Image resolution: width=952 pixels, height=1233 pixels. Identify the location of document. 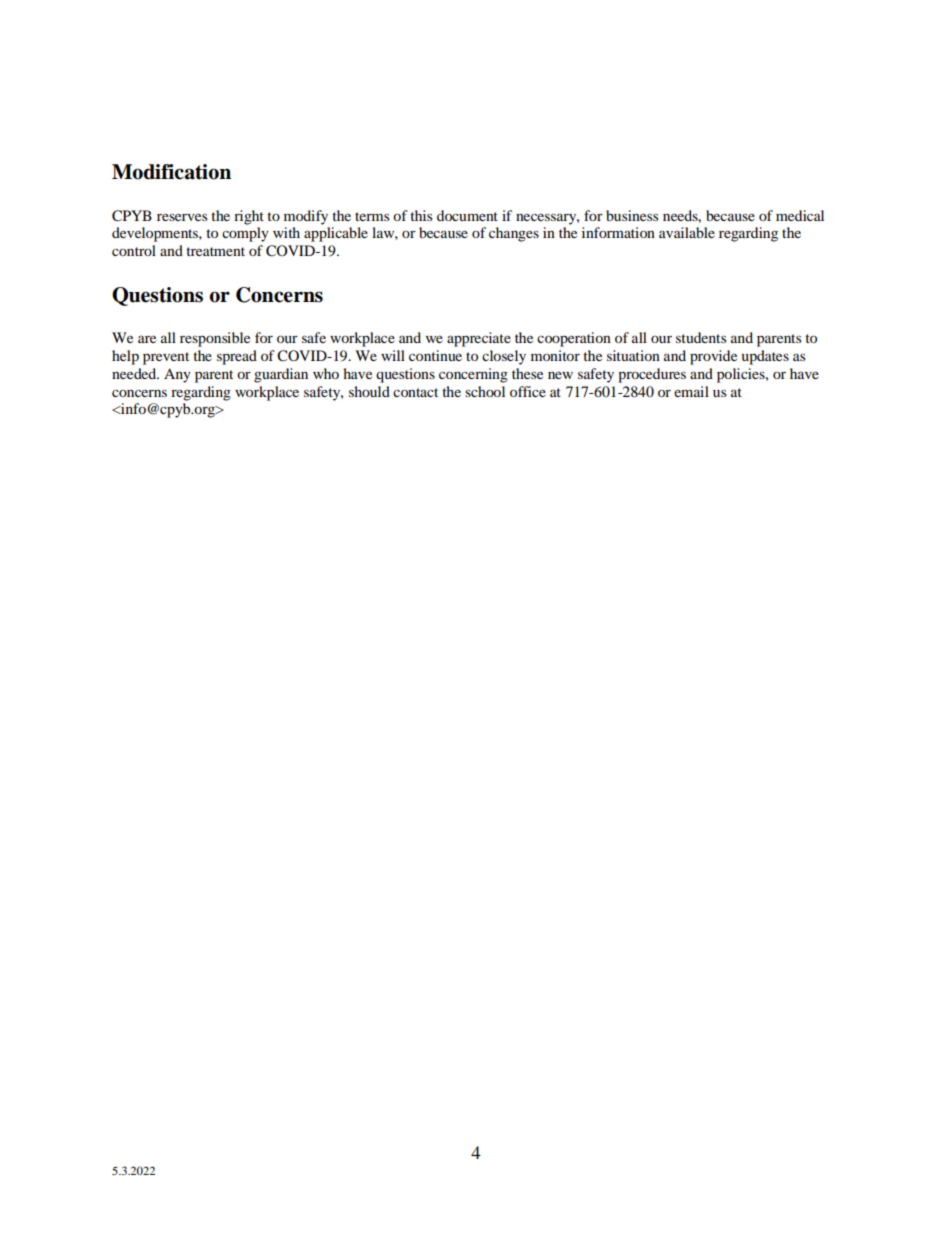
(467, 215).
